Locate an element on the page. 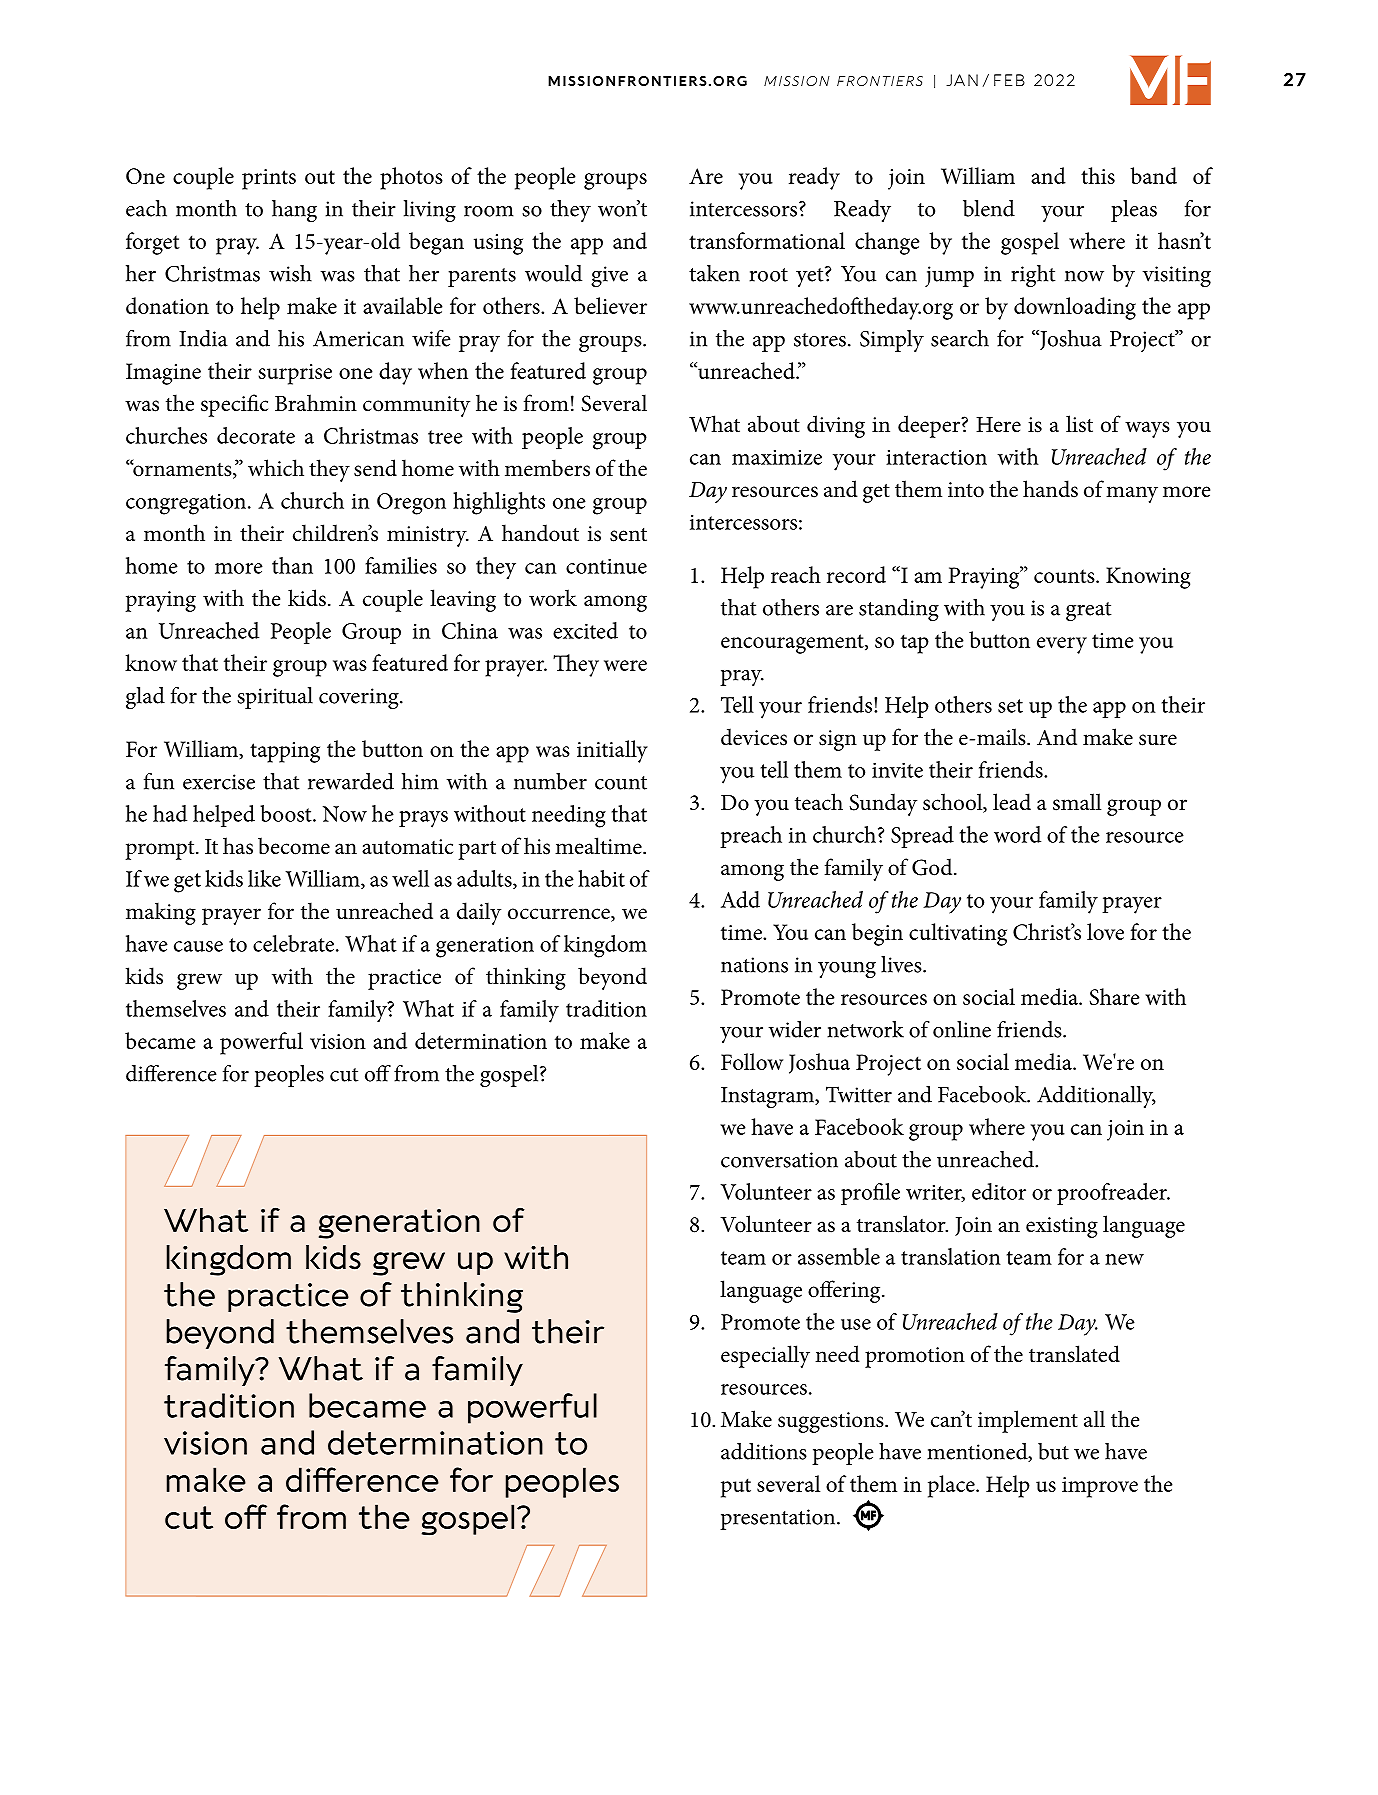 Image resolution: width=1378 pixels, height=1795 pixels. prints is located at coordinates (269, 179).
